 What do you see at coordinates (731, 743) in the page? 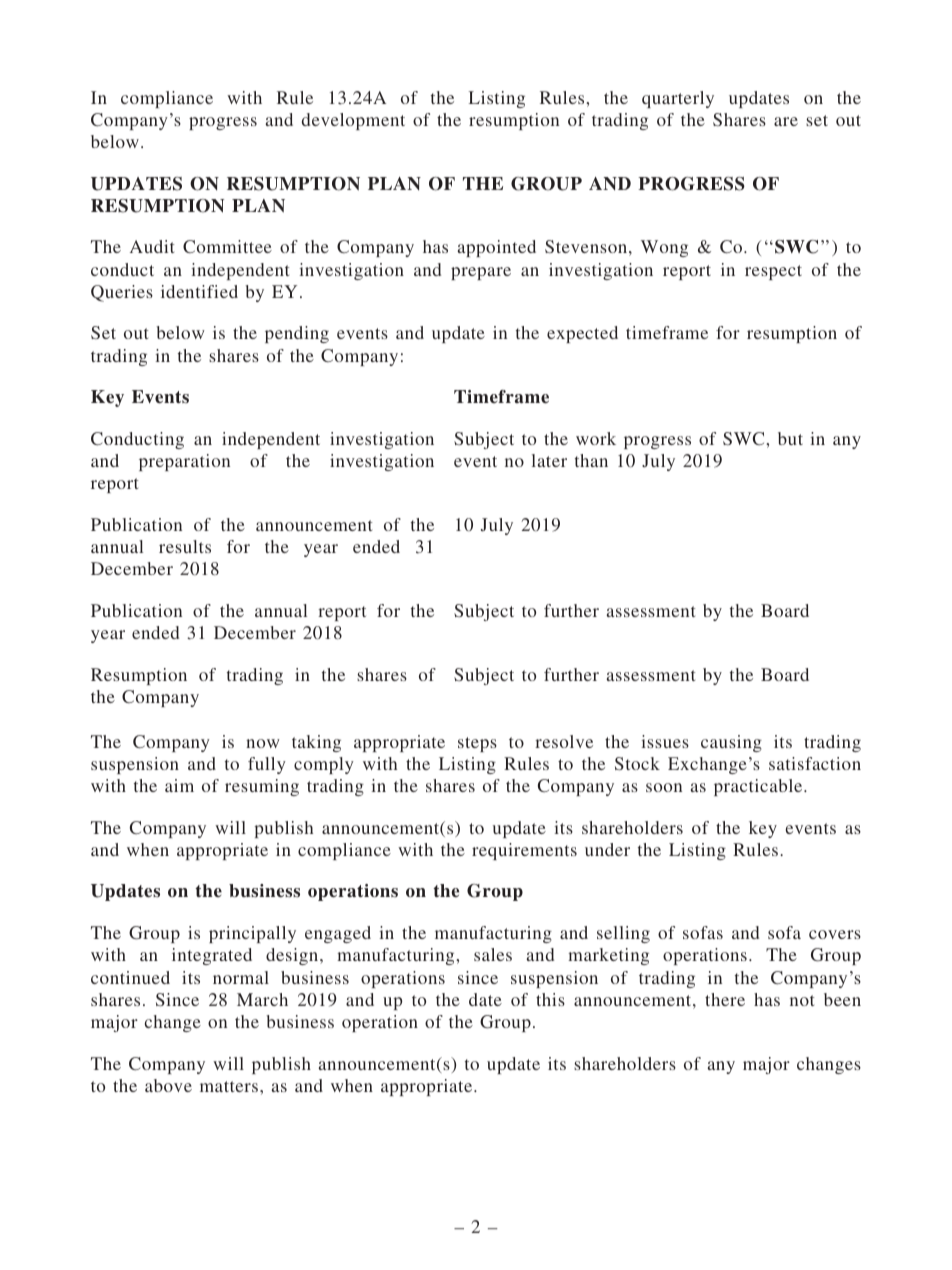
I see `causing` at bounding box center [731, 743].
